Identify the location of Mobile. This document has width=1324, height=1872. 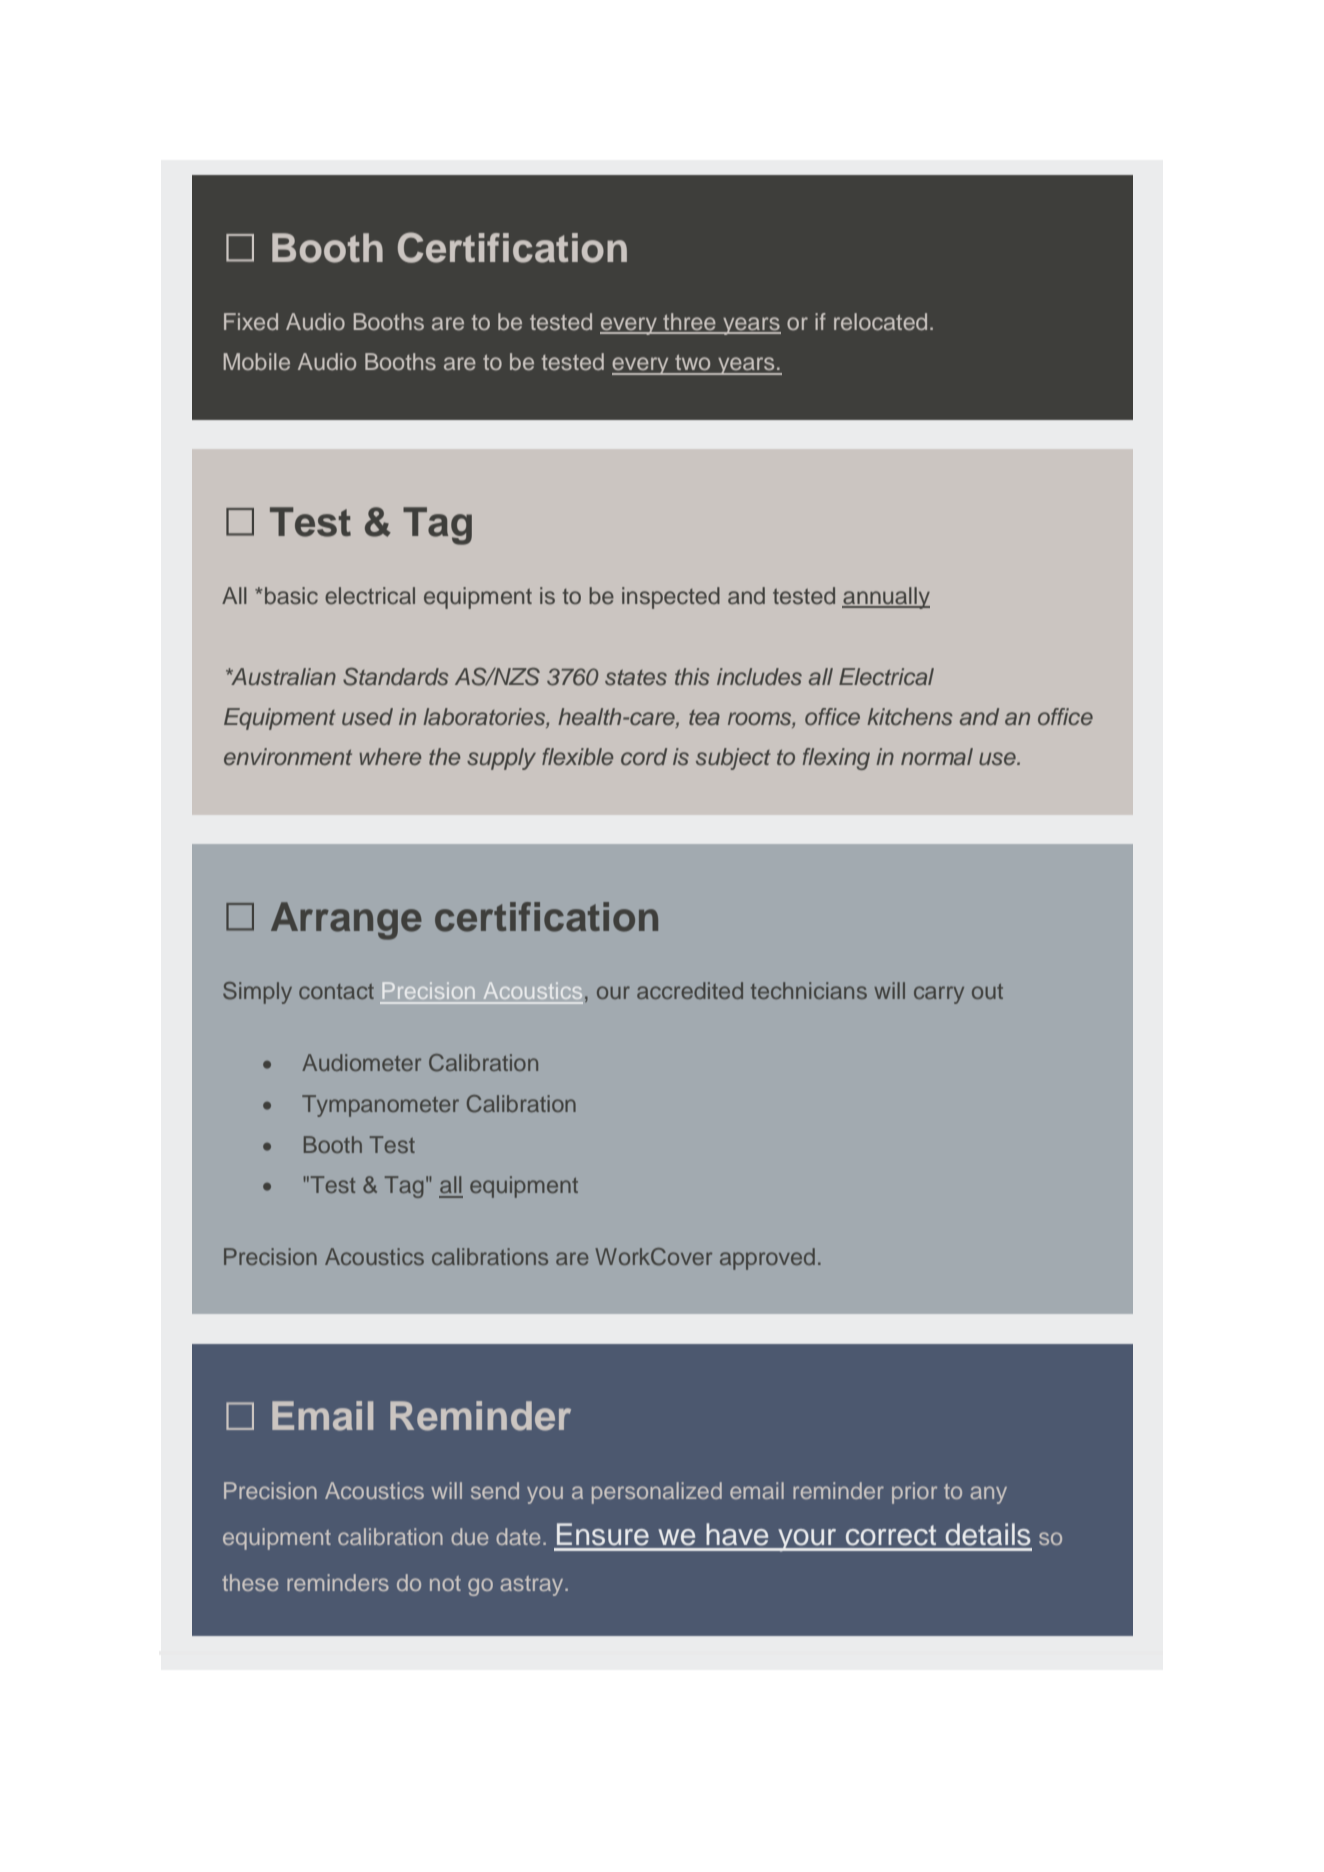
(257, 361).
